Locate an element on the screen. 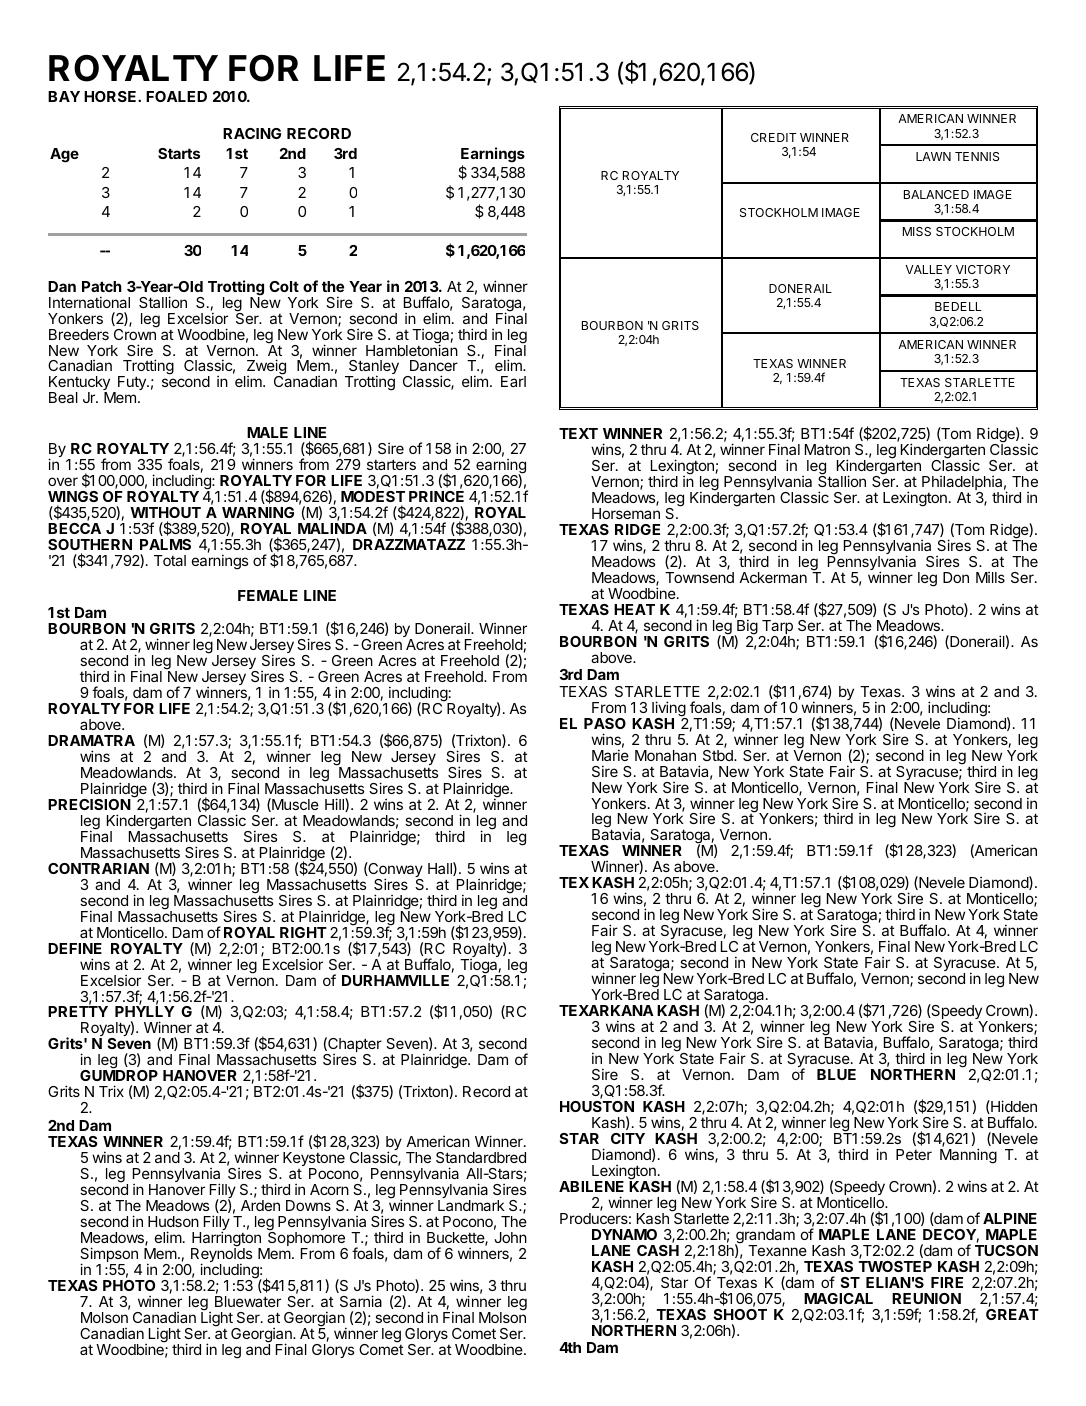  Reynolds is located at coordinates (220, 1255).
